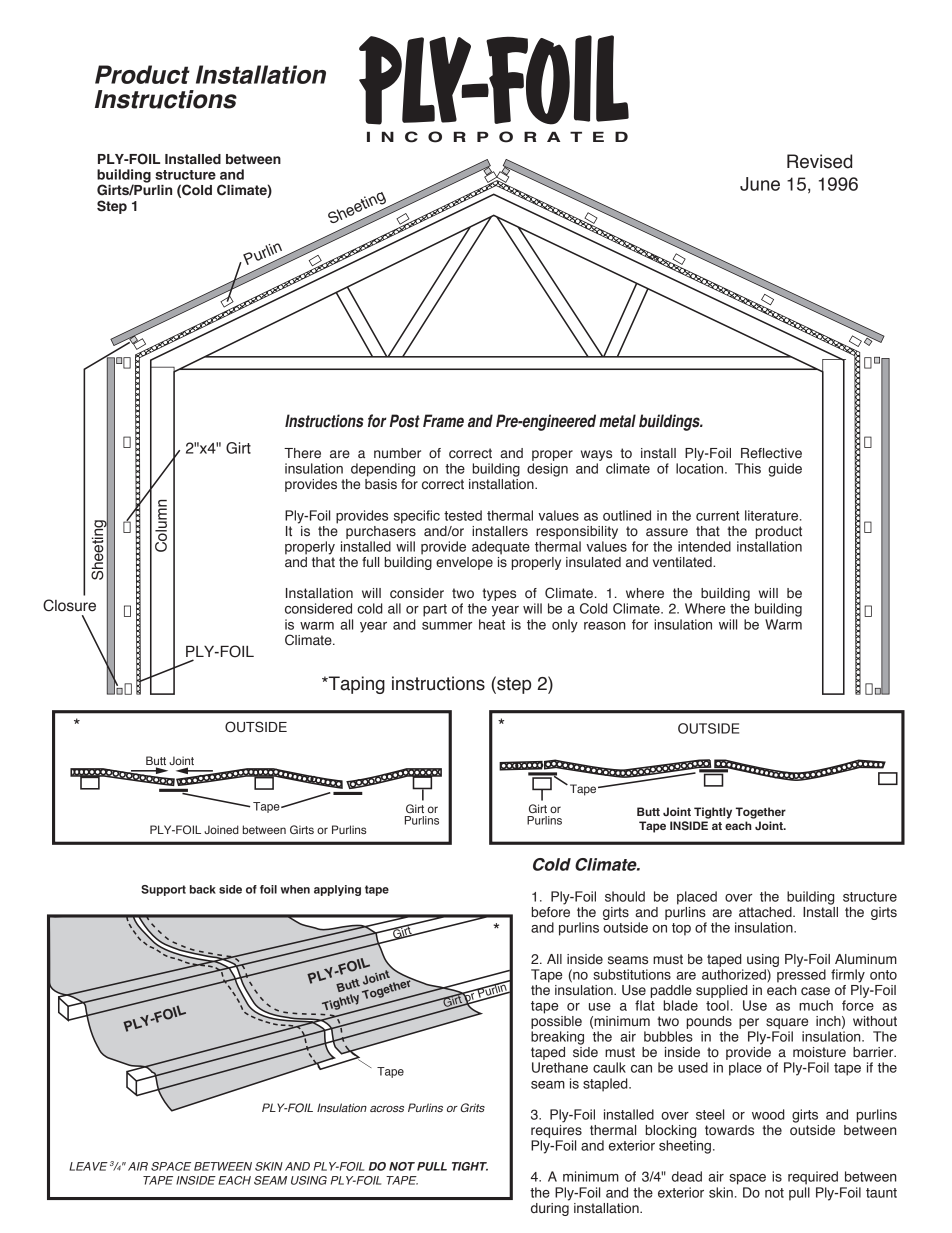 The width and height of the screenshot is (952, 1233). I want to click on Revised, so click(819, 161).
